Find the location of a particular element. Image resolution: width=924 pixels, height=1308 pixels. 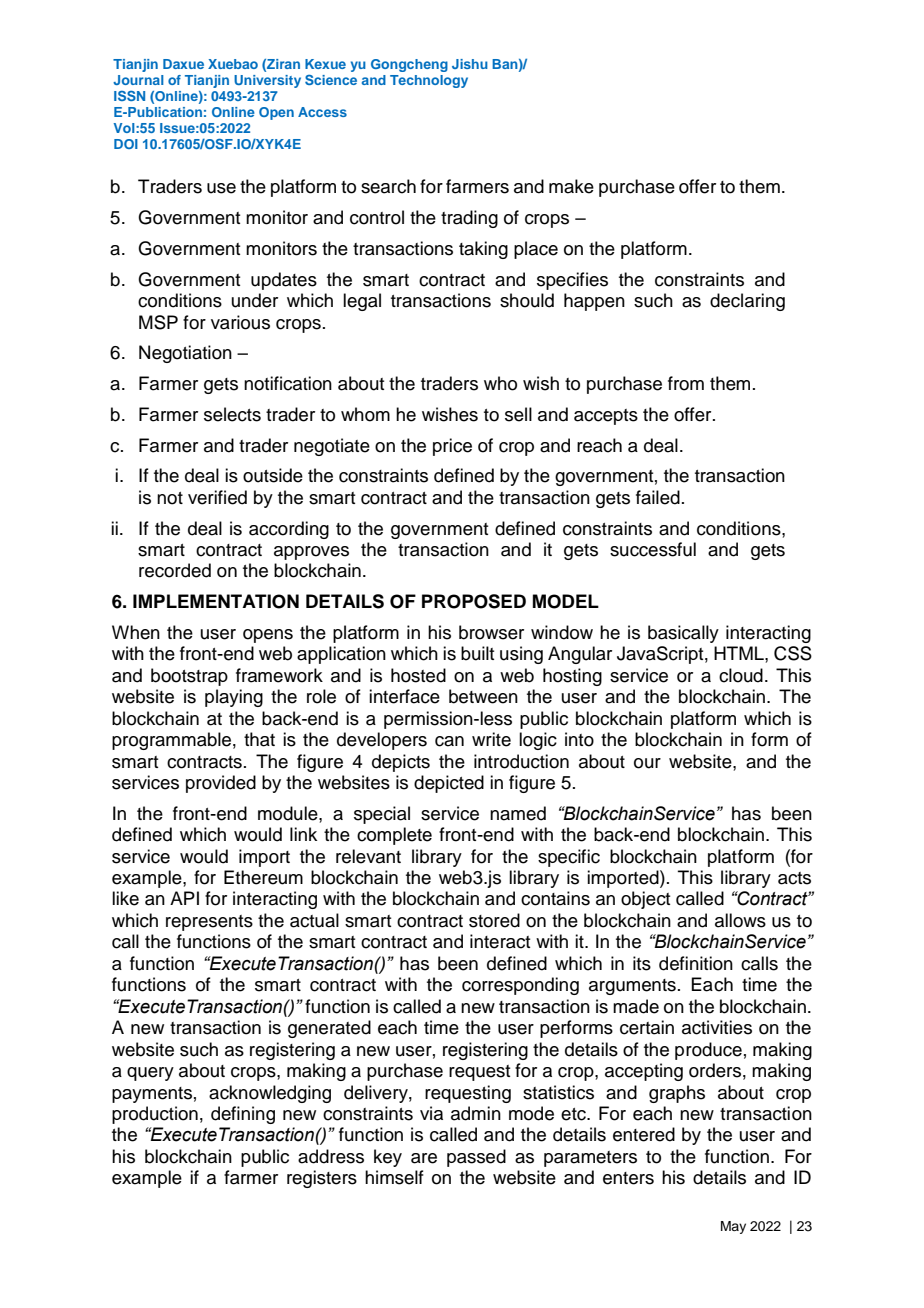

defining is located at coordinates (243, 1115).
